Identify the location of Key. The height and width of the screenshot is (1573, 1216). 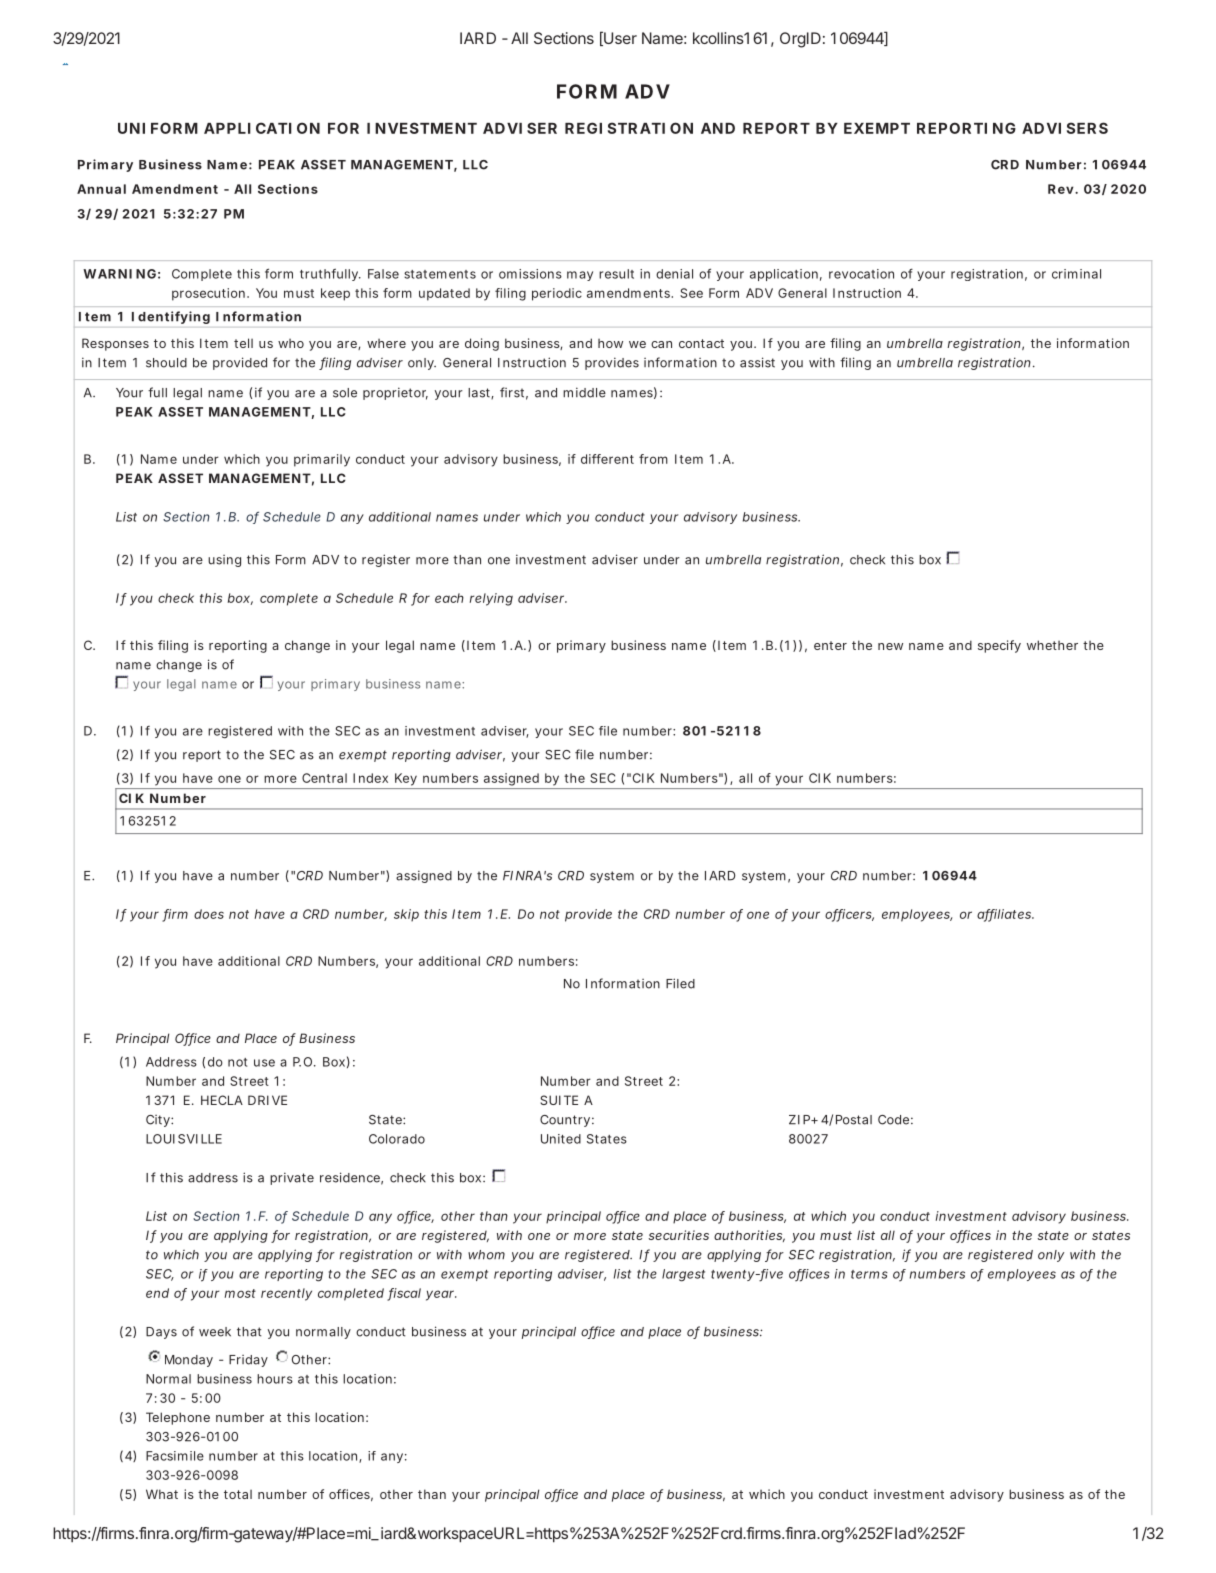
(406, 779).
